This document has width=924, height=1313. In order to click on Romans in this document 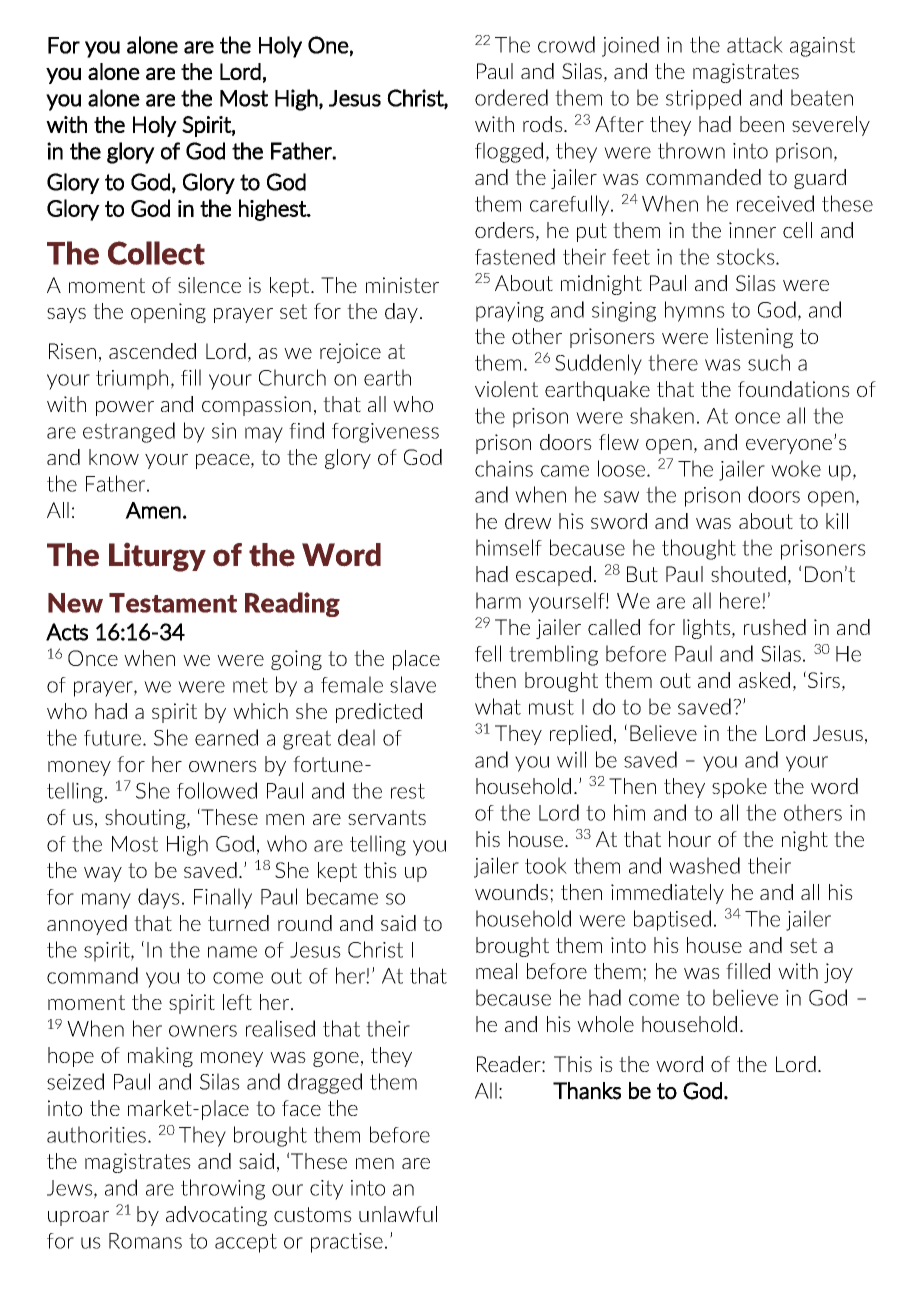, I will do `click(145, 1241)`.
